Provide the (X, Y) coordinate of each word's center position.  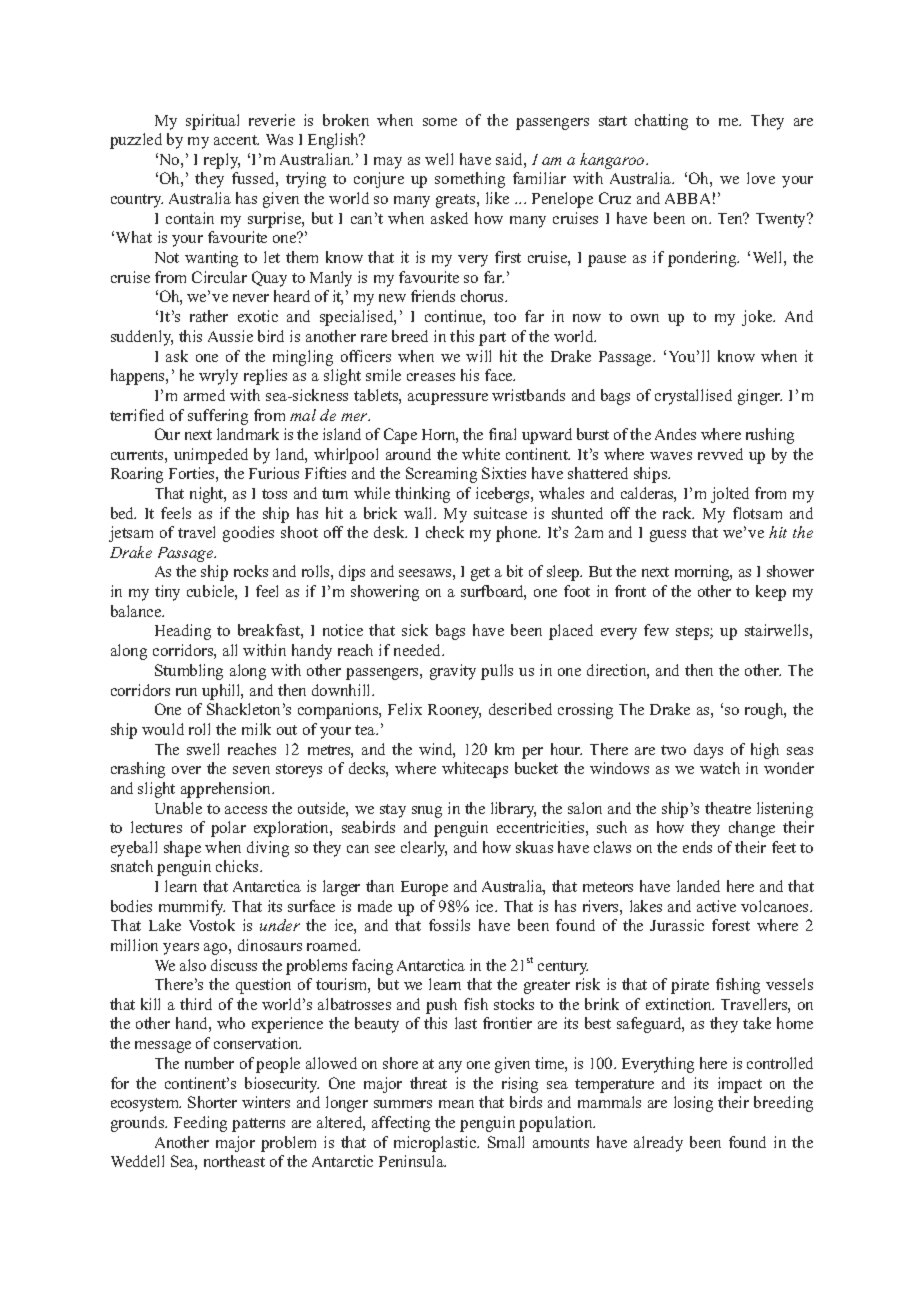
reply (222, 161)
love (761, 178)
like (497, 198)
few (656, 630)
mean (456, 1104)
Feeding (200, 1124)
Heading (183, 632)
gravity (453, 672)
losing (693, 1104)
